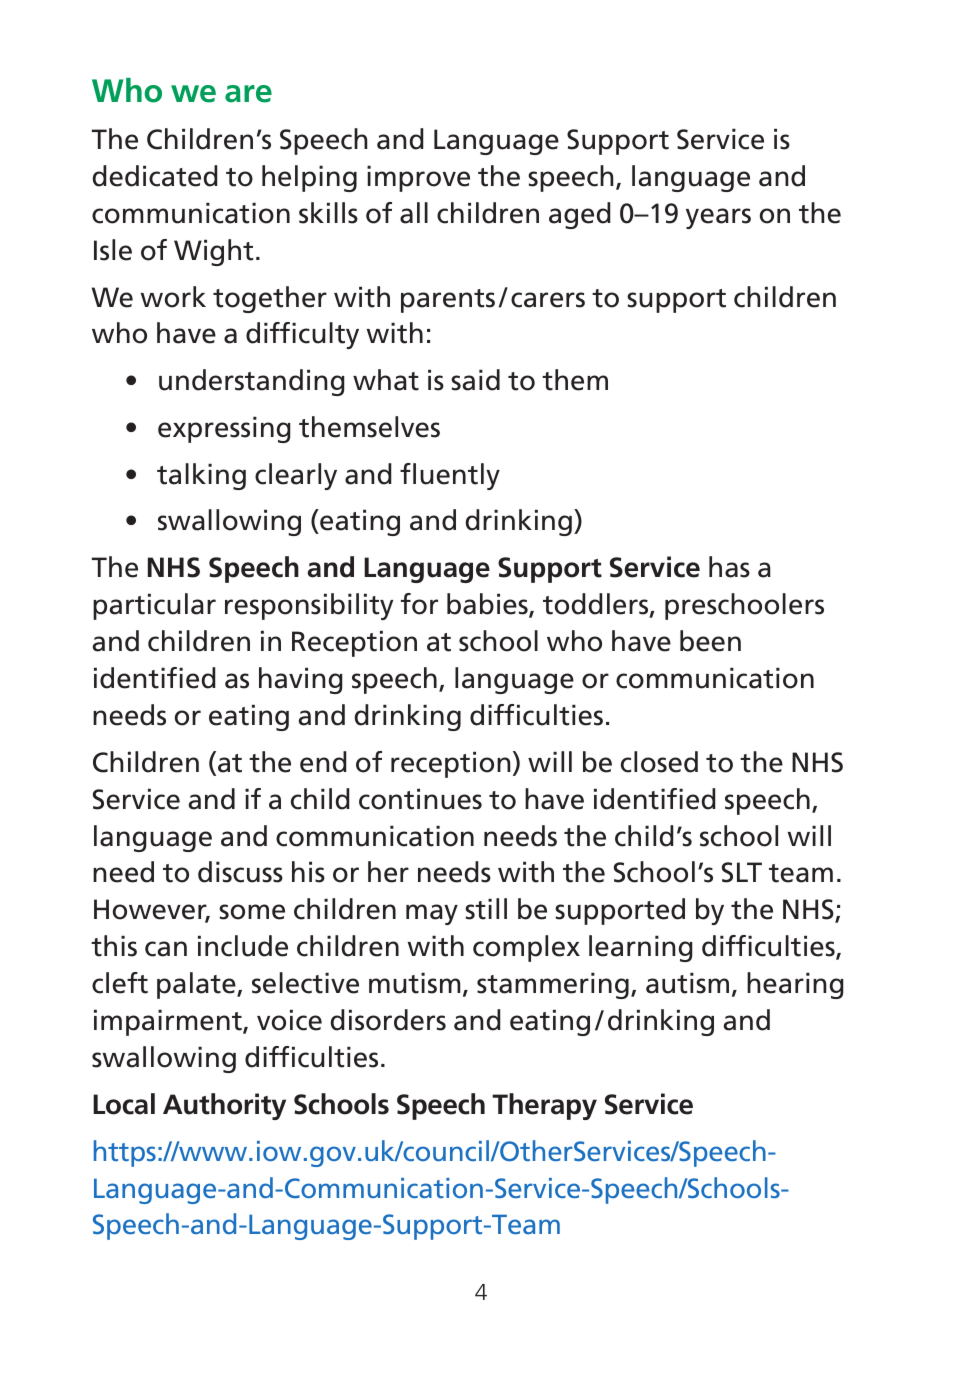 This page has width=969, height=1374. What do you see at coordinates (687, 983) in the page?
I see `autism` at bounding box center [687, 983].
